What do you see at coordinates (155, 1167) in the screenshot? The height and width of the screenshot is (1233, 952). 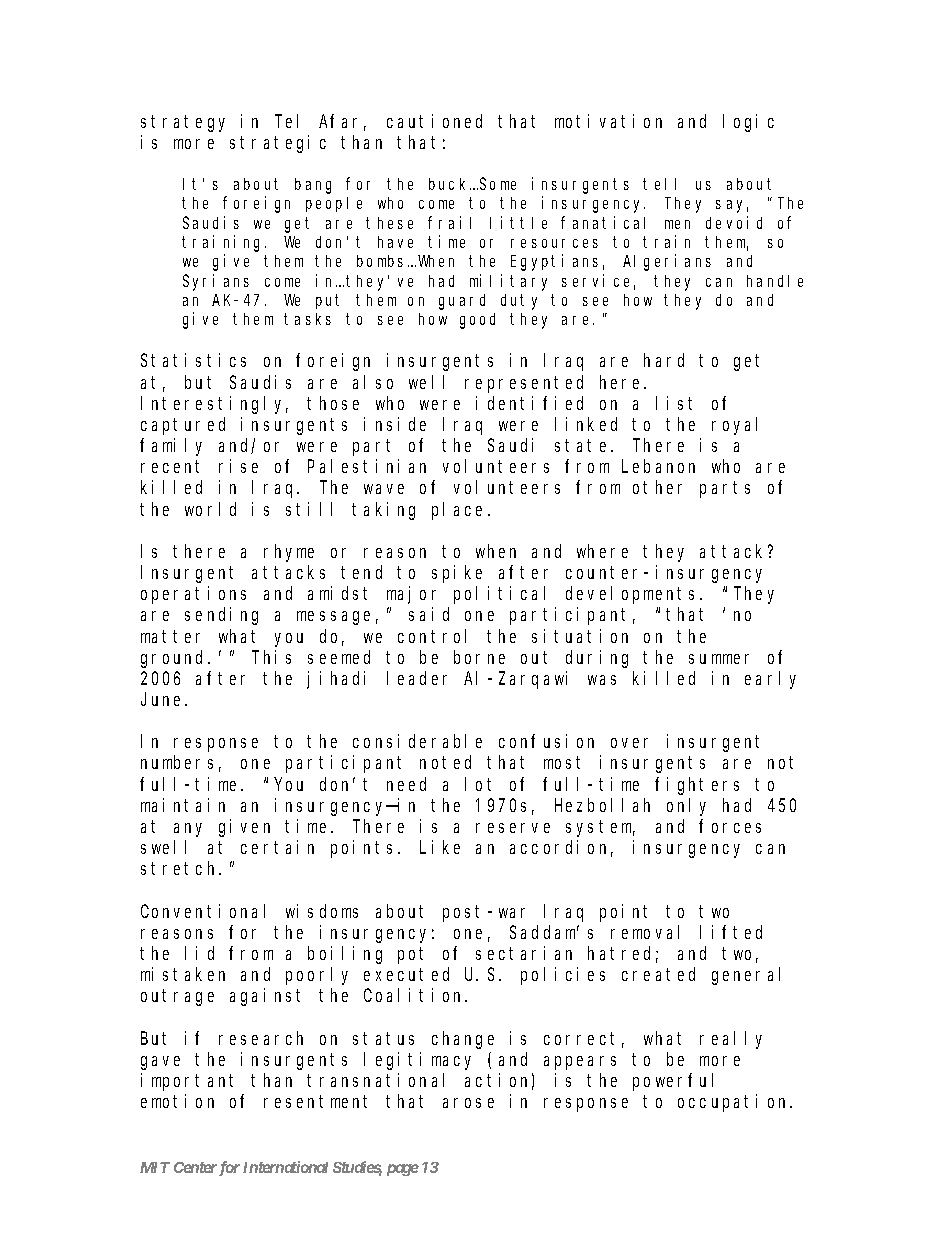 I see `MIT` at bounding box center [155, 1167].
